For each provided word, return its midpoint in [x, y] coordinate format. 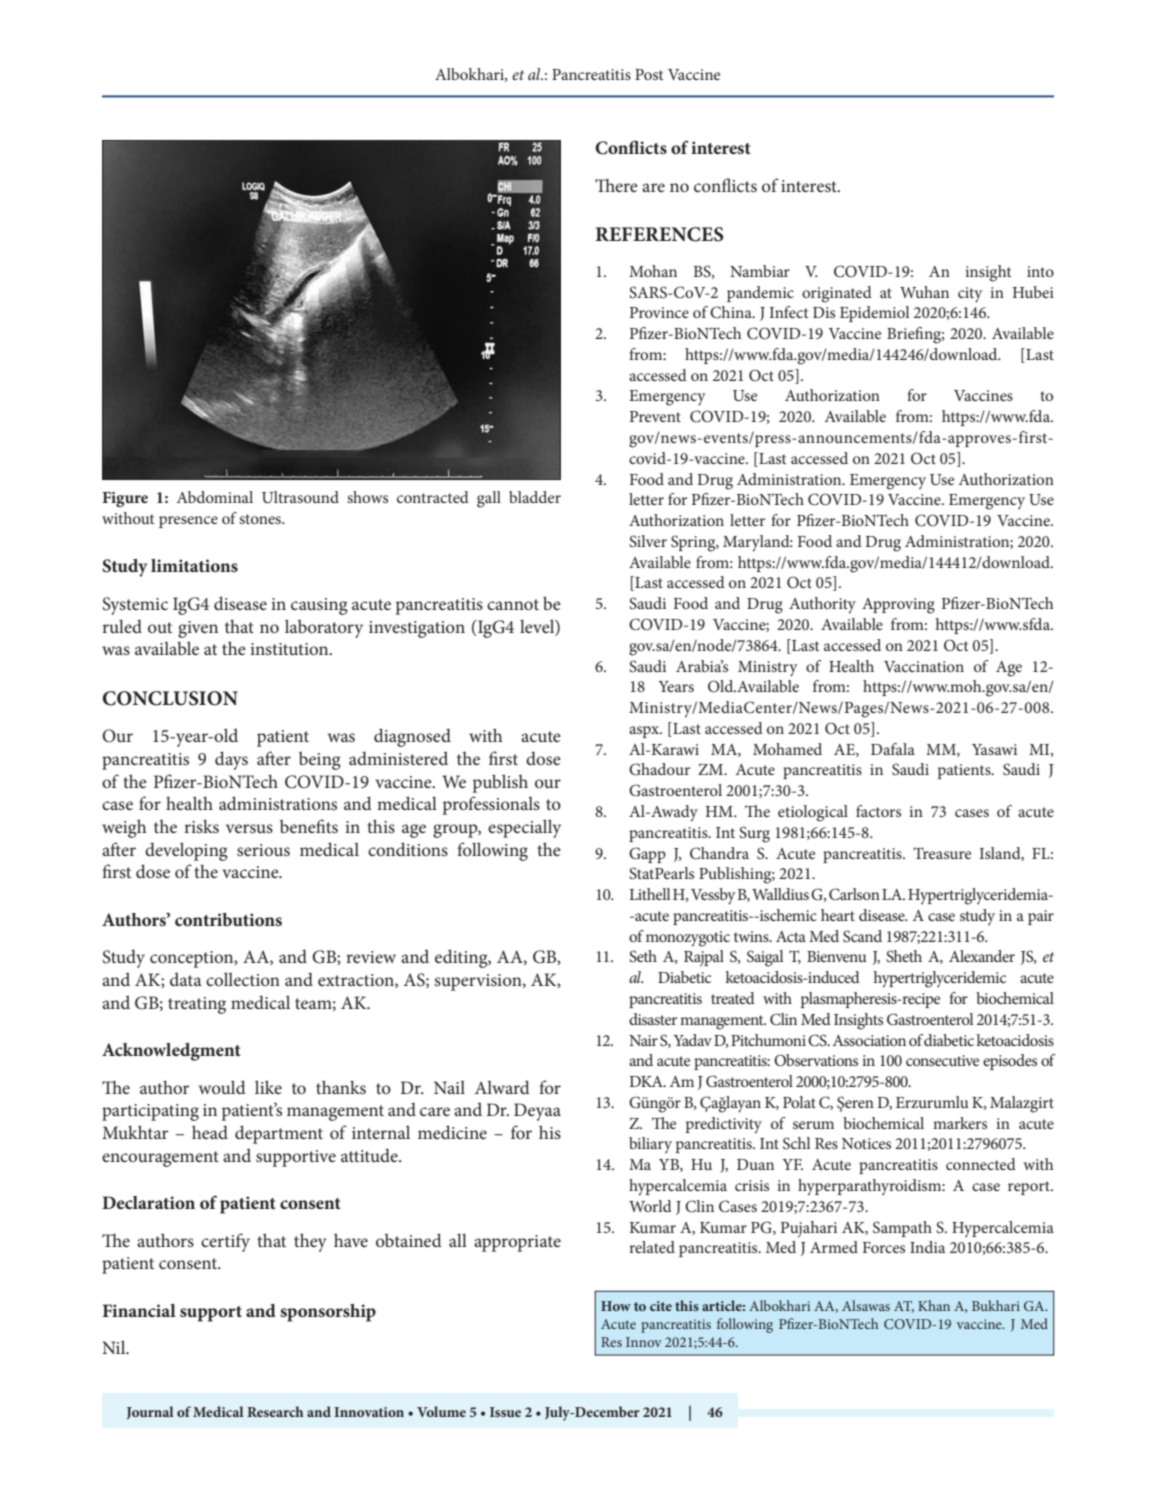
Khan [934, 1305]
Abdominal [215, 497]
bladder [535, 497]
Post [649, 74]
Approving [898, 606]
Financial [139, 1310]
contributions [228, 919]
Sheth [904, 956]
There [616, 185]
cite [661, 1306]
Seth [643, 956]
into [1040, 271]
